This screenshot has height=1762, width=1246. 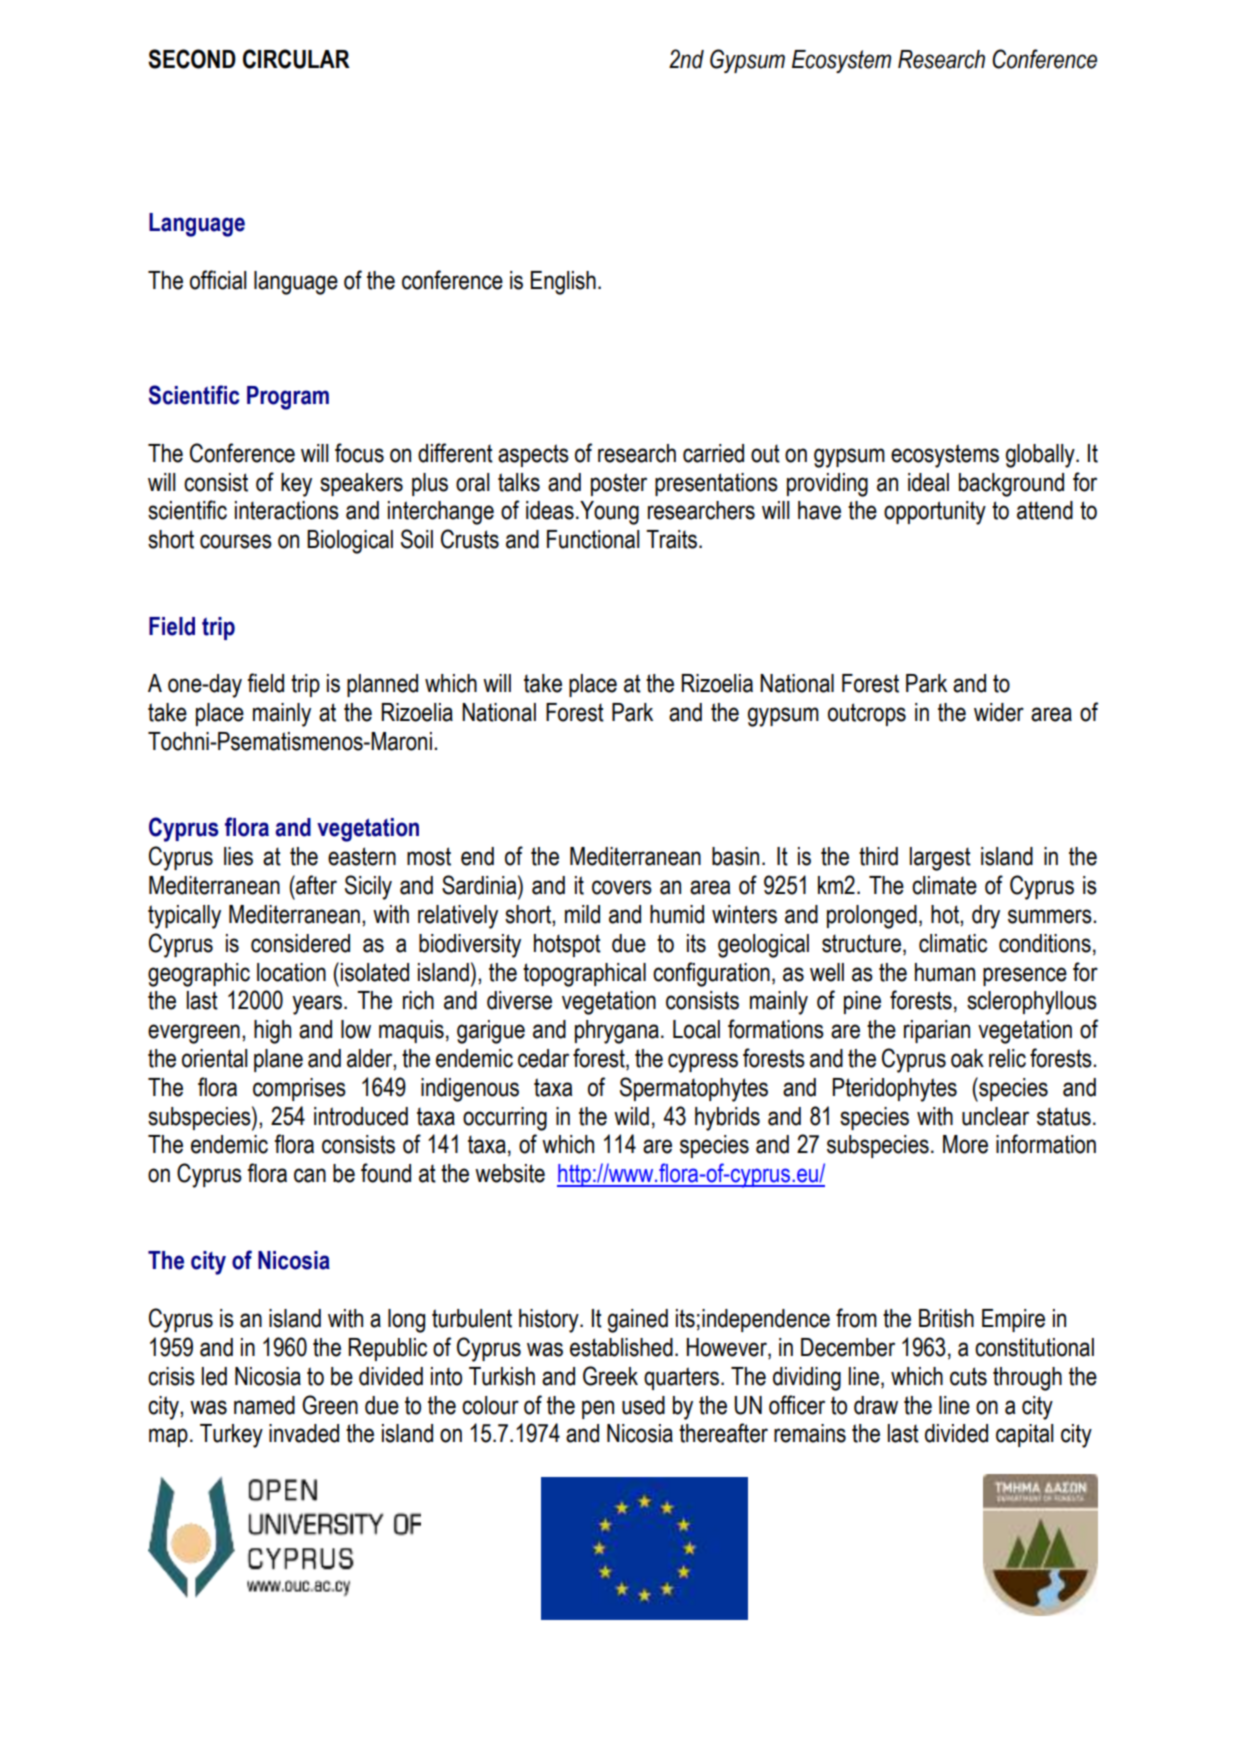 What do you see at coordinates (584, 975) in the screenshot?
I see `topographical` at bounding box center [584, 975].
